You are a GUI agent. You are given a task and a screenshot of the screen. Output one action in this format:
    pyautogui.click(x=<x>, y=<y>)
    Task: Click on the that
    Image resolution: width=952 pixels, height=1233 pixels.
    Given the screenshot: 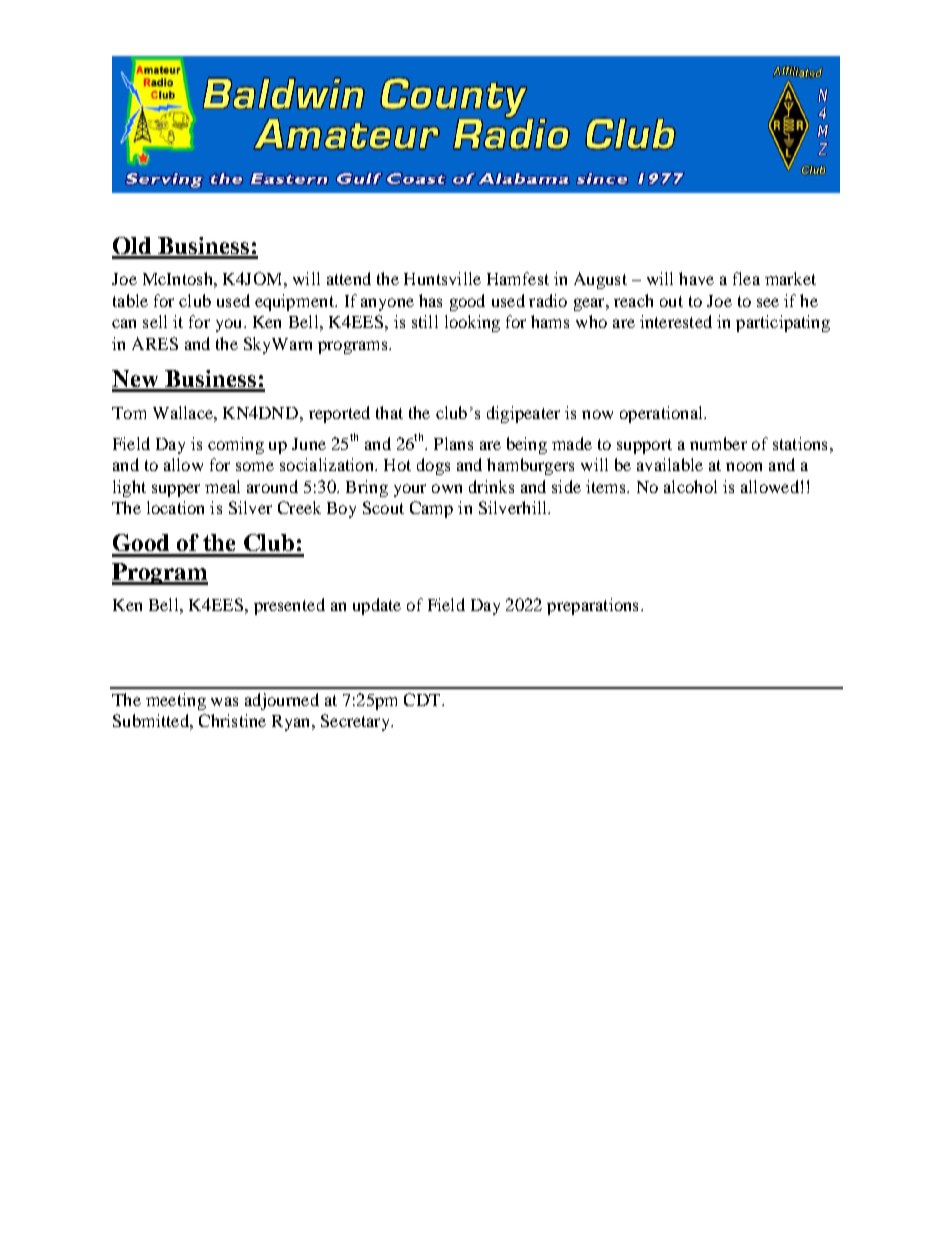 What is the action you would take?
    pyautogui.click(x=389, y=412)
